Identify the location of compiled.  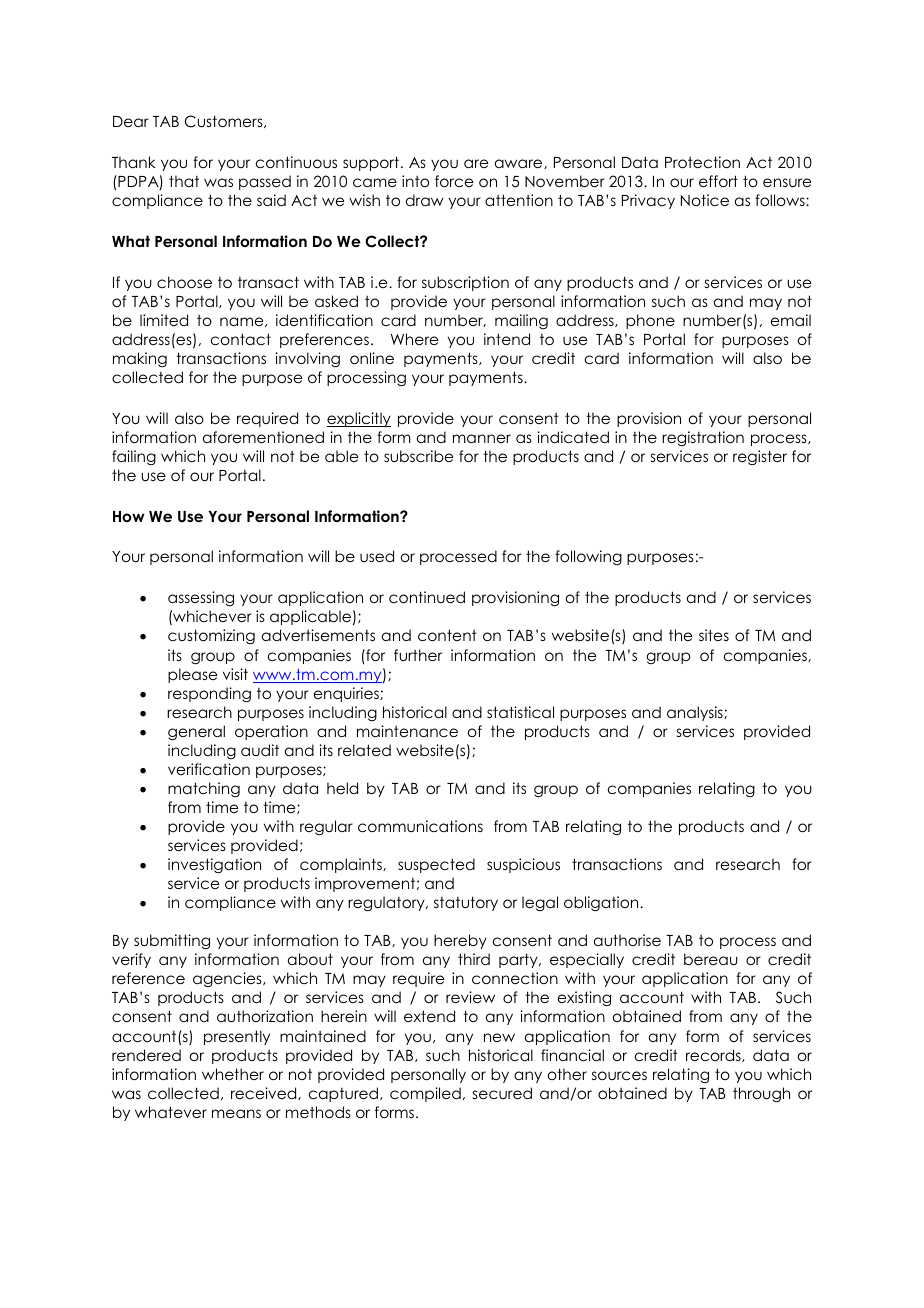
(425, 1094).
